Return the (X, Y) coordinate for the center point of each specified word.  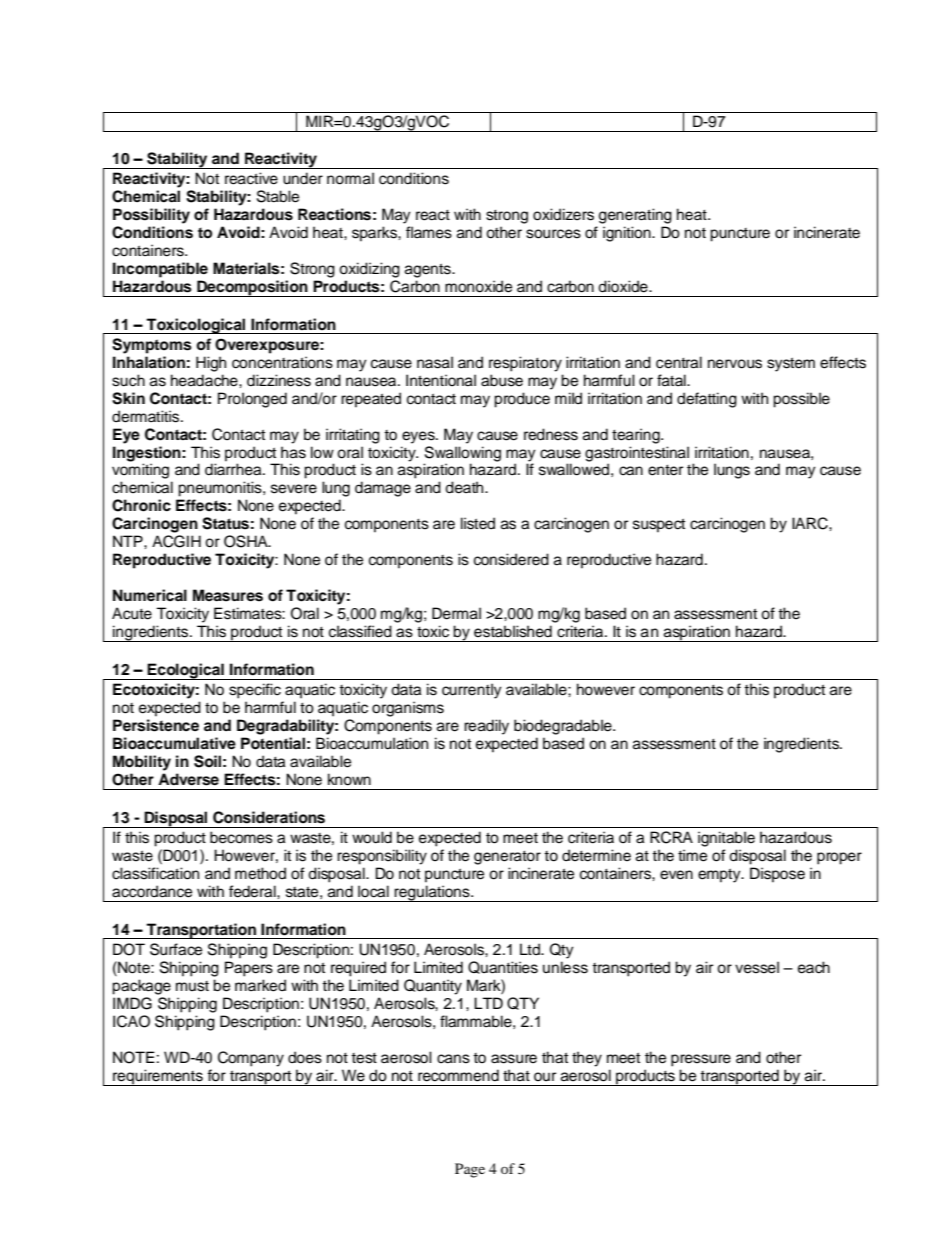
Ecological (186, 671)
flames (429, 232)
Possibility (151, 216)
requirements (158, 1077)
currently (472, 691)
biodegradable (564, 727)
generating (635, 216)
